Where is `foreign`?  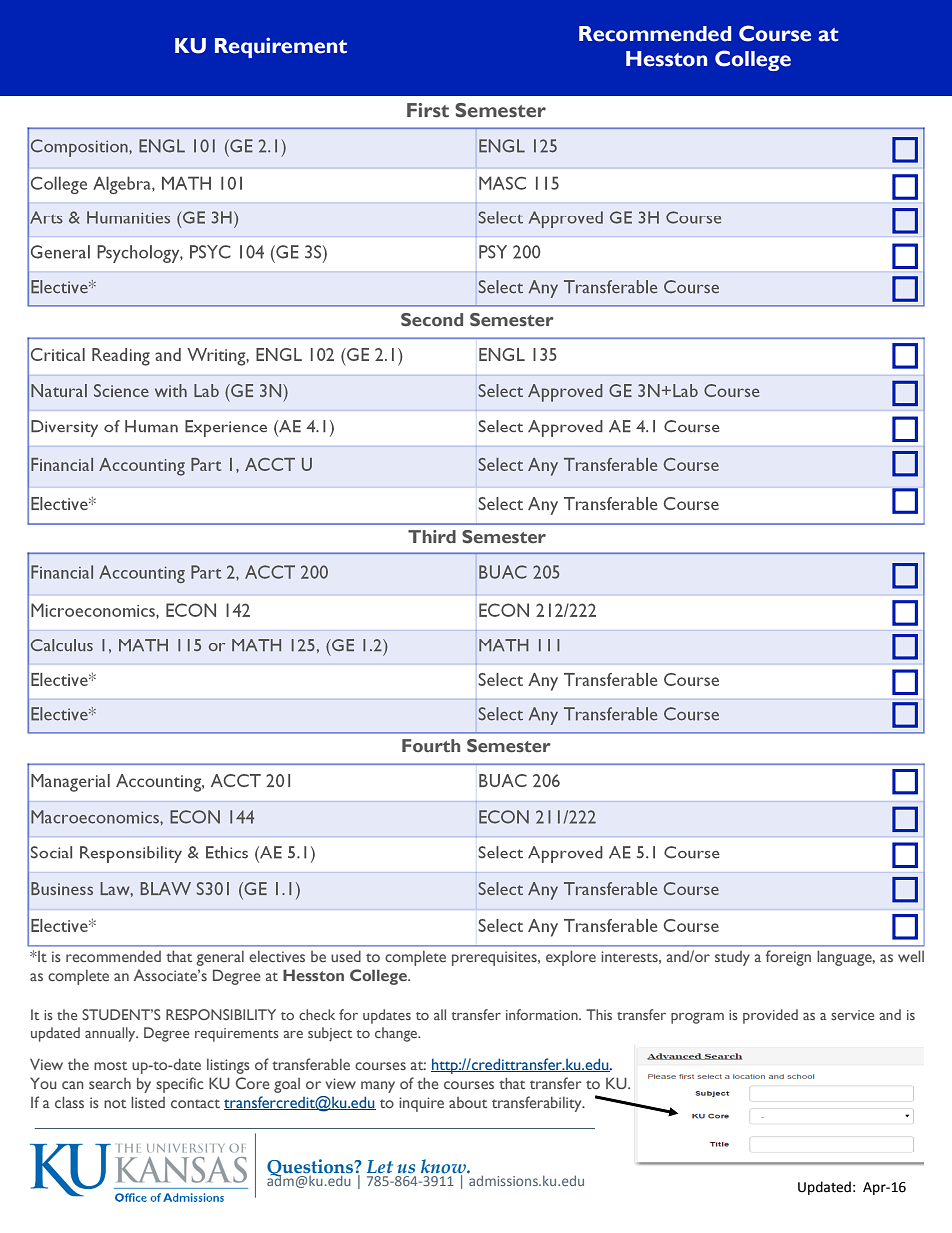 foreign is located at coordinates (788, 958).
